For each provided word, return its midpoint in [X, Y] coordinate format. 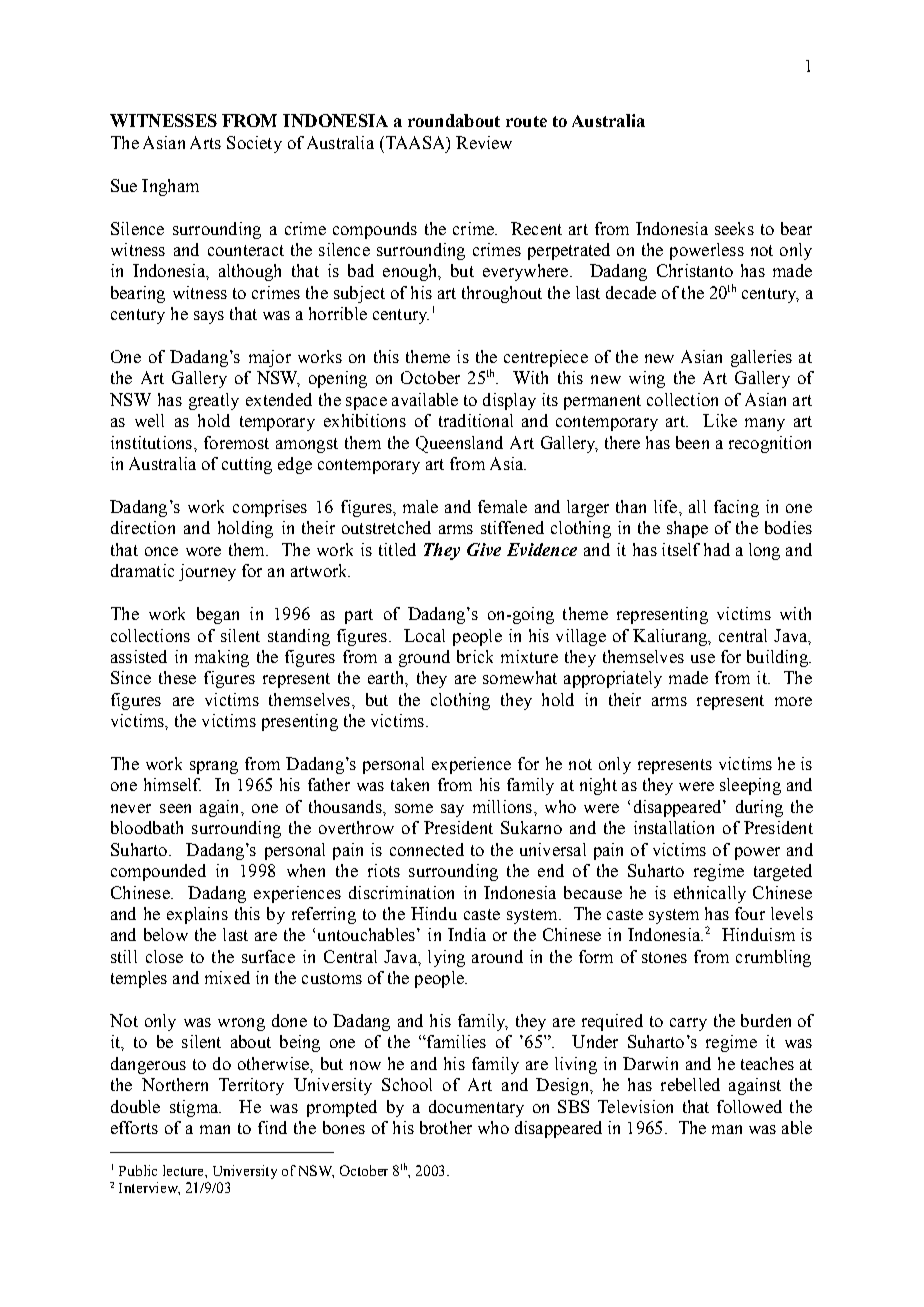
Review [484, 142]
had [717, 549]
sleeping [750, 786]
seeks [734, 228]
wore [203, 551]
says [209, 317]
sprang [214, 767]
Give [484, 549]
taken [410, 784]
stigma [195, 1108]
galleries [761, 358]
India [467, 934]
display [509, 401]
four [750, 913]
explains [197, 915]
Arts [205, 142]
